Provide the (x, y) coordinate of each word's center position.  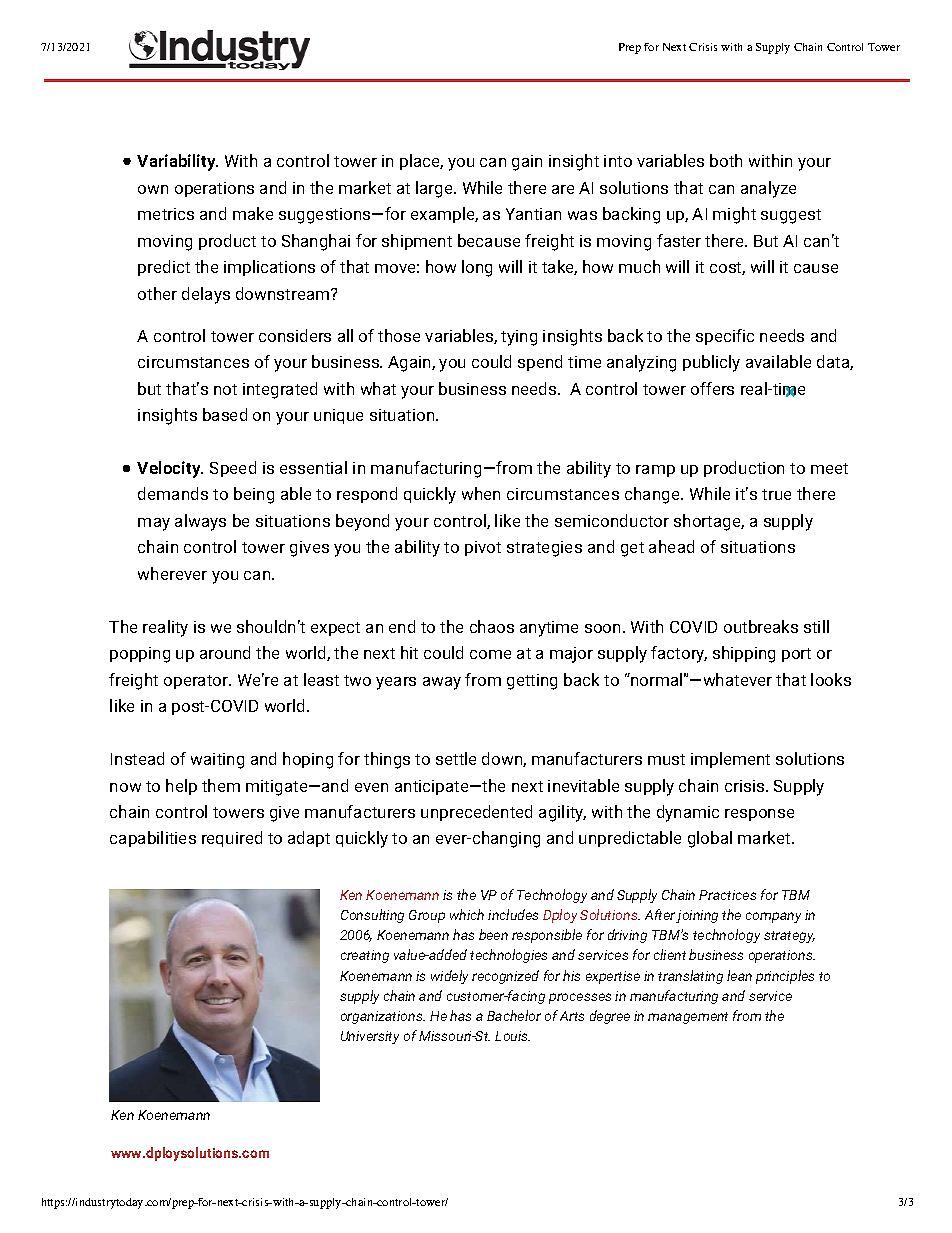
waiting (217, 761)
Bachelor (514, 1015)
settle (456, 758)
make (253, 213)
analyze (768, 189)
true (776, 494)
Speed (233, 469)
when (481, 493)
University (370, 1037)
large (435, 189)
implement (730, 760)
